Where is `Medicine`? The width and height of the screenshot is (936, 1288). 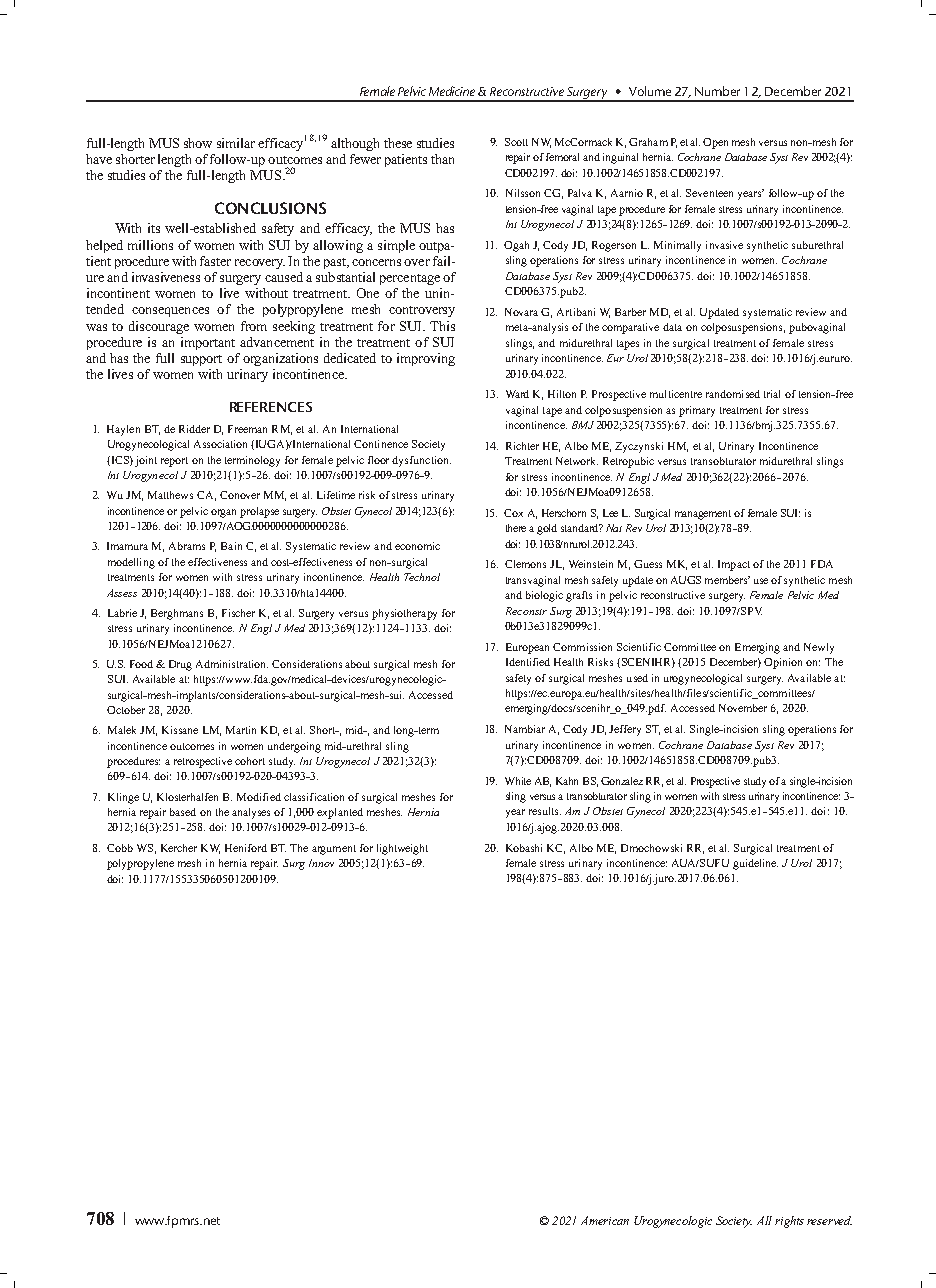 Medicine is located at coordinates (454, 91).
